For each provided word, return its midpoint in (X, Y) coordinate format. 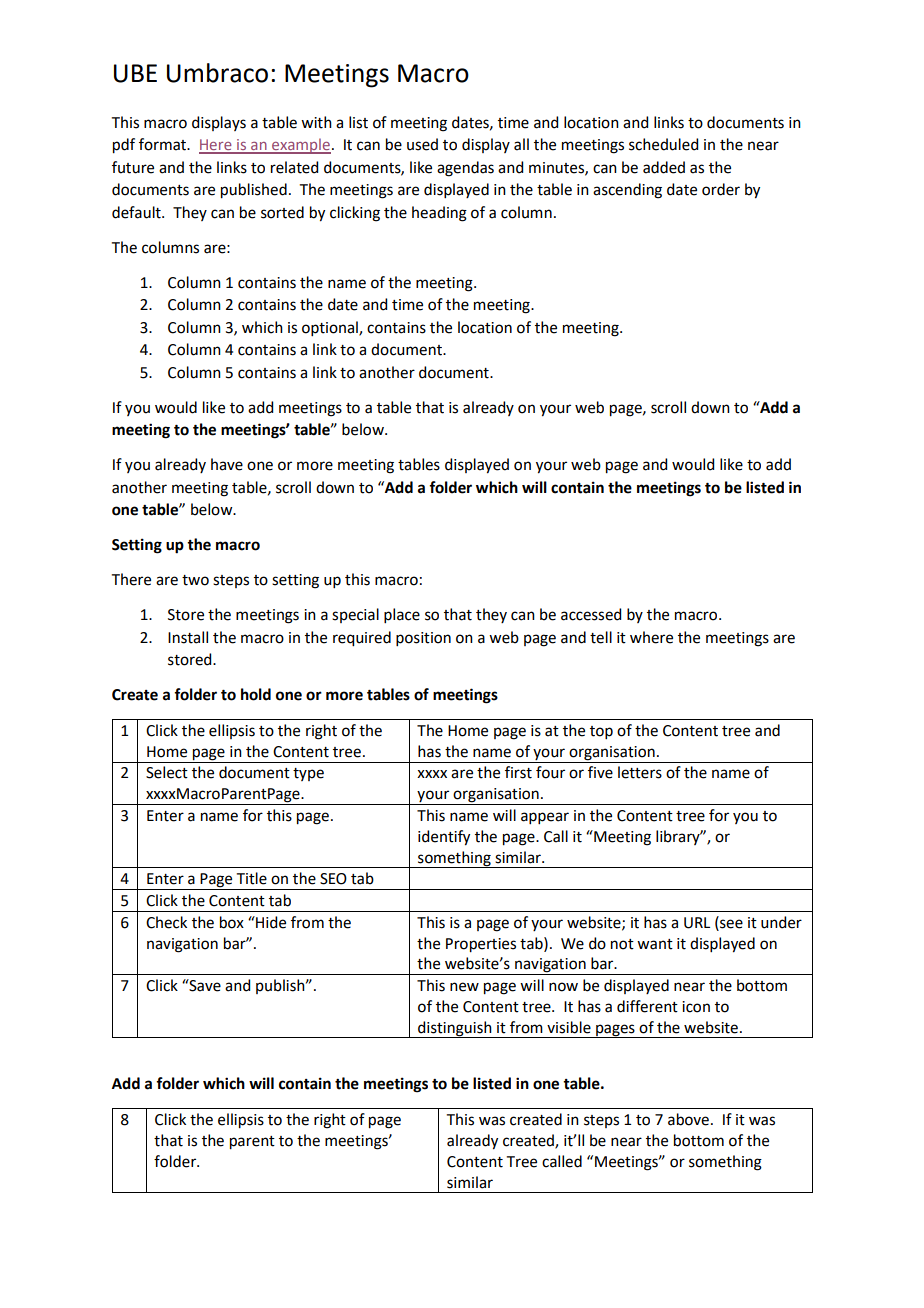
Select (167, 772)
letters (640, 772)
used (422, 144)
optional (331, 328)
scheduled (663, 144)
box (232, 922)
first (518, 772)
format (164, 144)
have (227, 464)
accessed (591, 614)
